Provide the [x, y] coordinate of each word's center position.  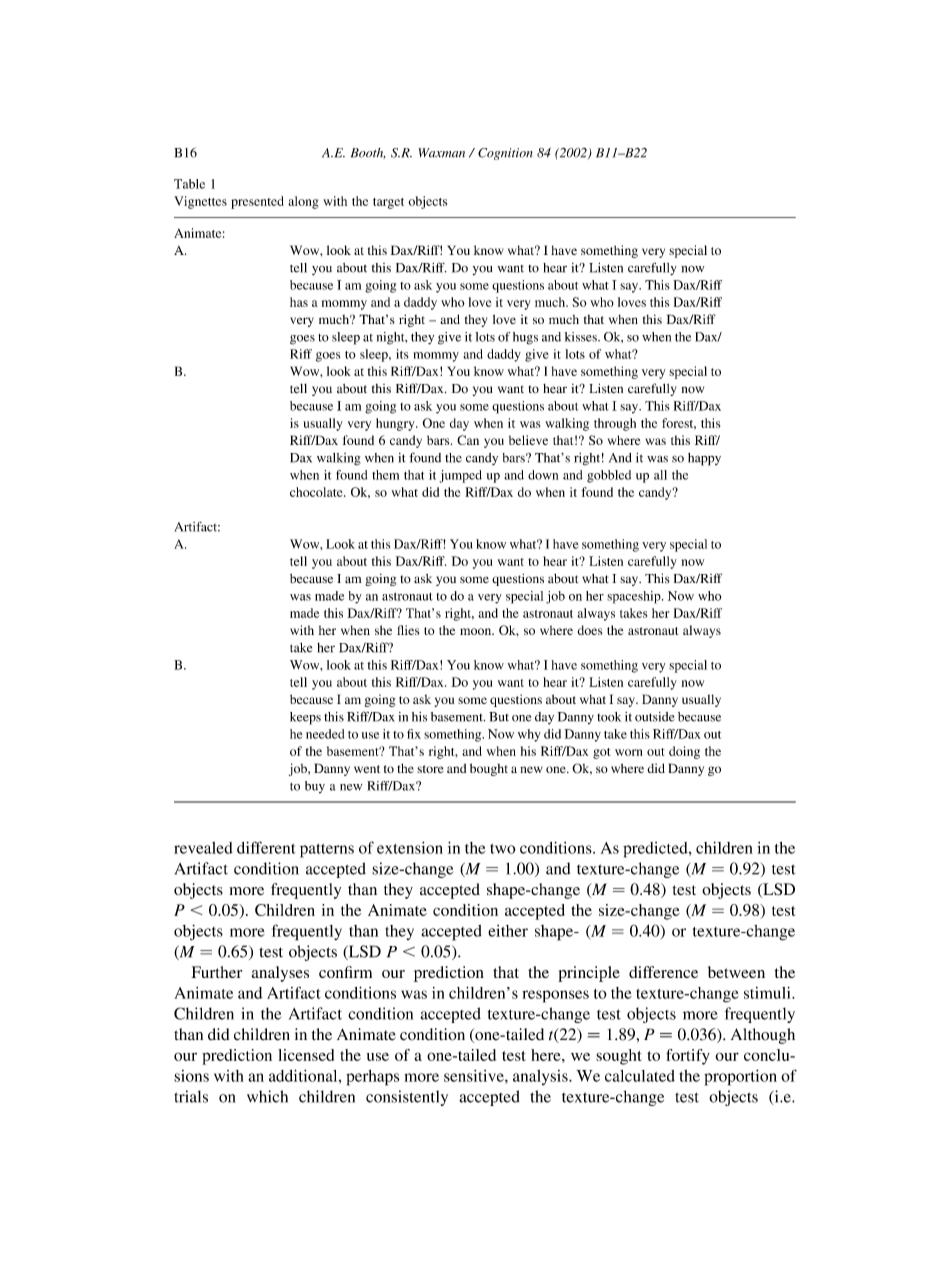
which [267, 1096]
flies [408, 630]
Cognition [505, 154]
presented [257, 202]
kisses [582, 337]
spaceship [635, 597]
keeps [305, 718]
